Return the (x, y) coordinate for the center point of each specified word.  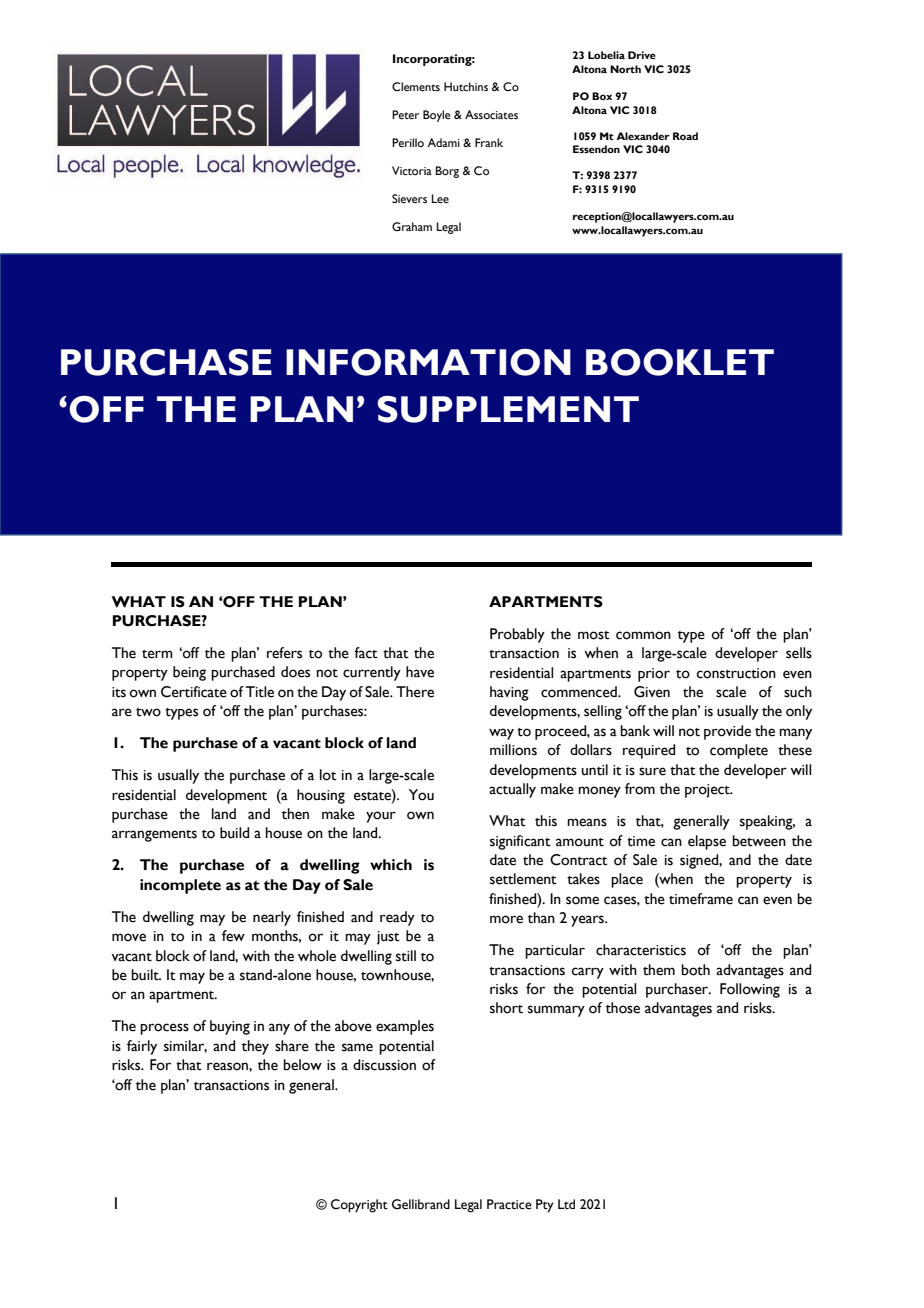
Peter (405, 114)
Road (685, 136)
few (233, 936)
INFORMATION (428, 362)
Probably (517, 635)
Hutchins (466, 86)
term (157, 654)
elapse (707, 842)
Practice (509, 1204)
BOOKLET (680, 362)
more (506, 919)
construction (736, 673)
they (255, 1047)
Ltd (566, 1204)
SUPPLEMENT (508, 409)
